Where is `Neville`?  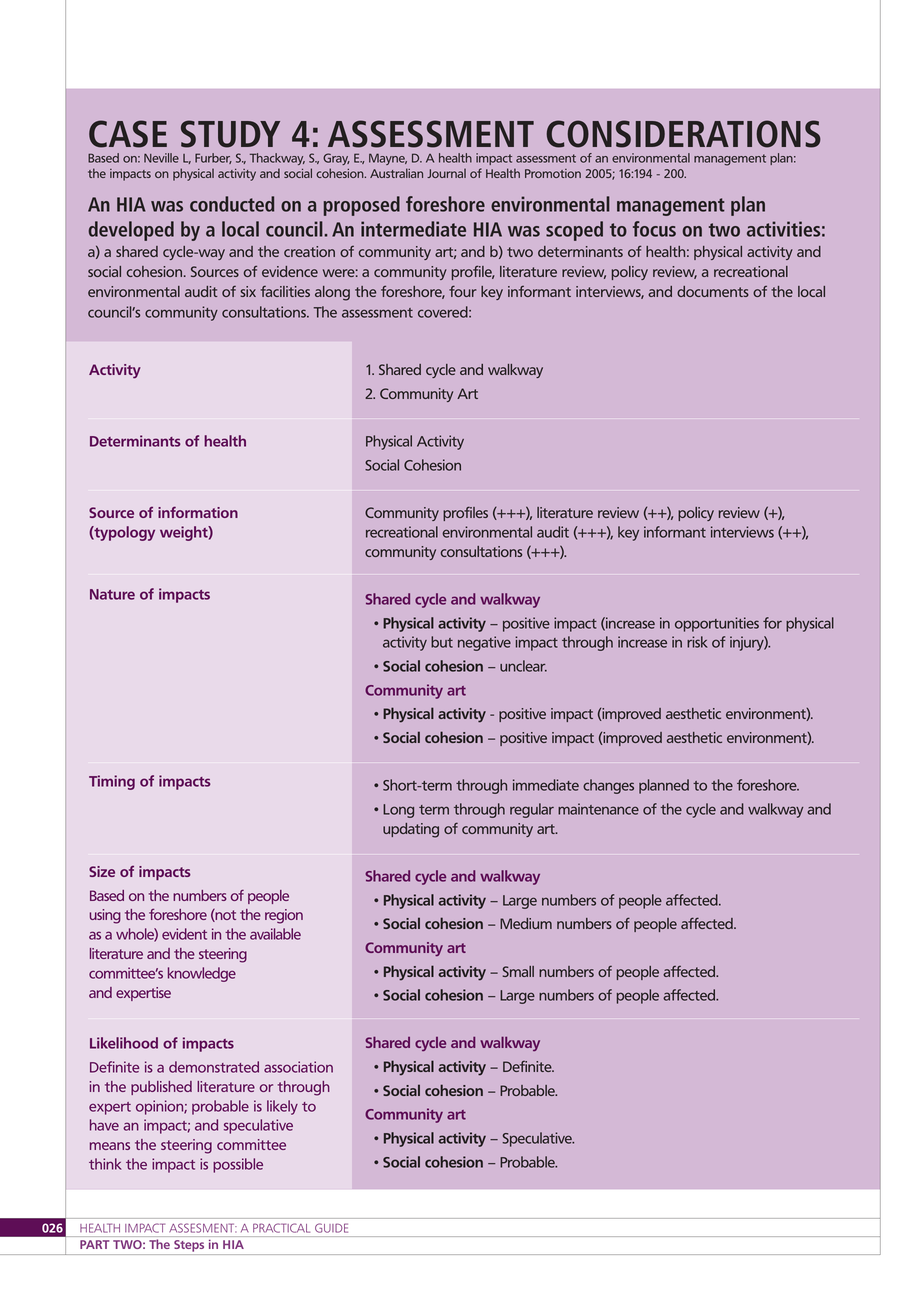
Neville is located at coordinates (161, 158).
